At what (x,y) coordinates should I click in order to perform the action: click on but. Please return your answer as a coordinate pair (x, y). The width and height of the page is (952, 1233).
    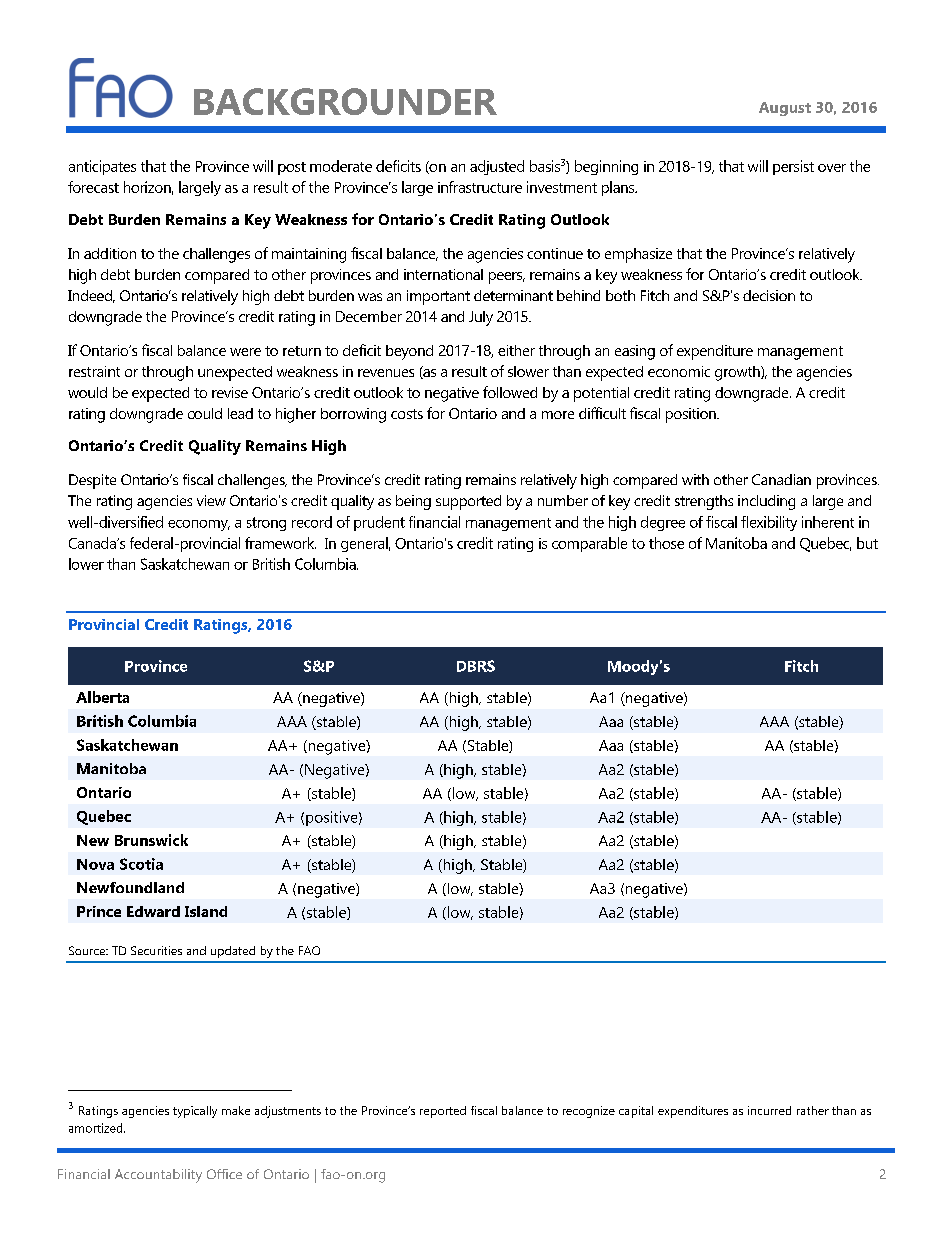
    Looking at the image, I should click on (867, 543).
